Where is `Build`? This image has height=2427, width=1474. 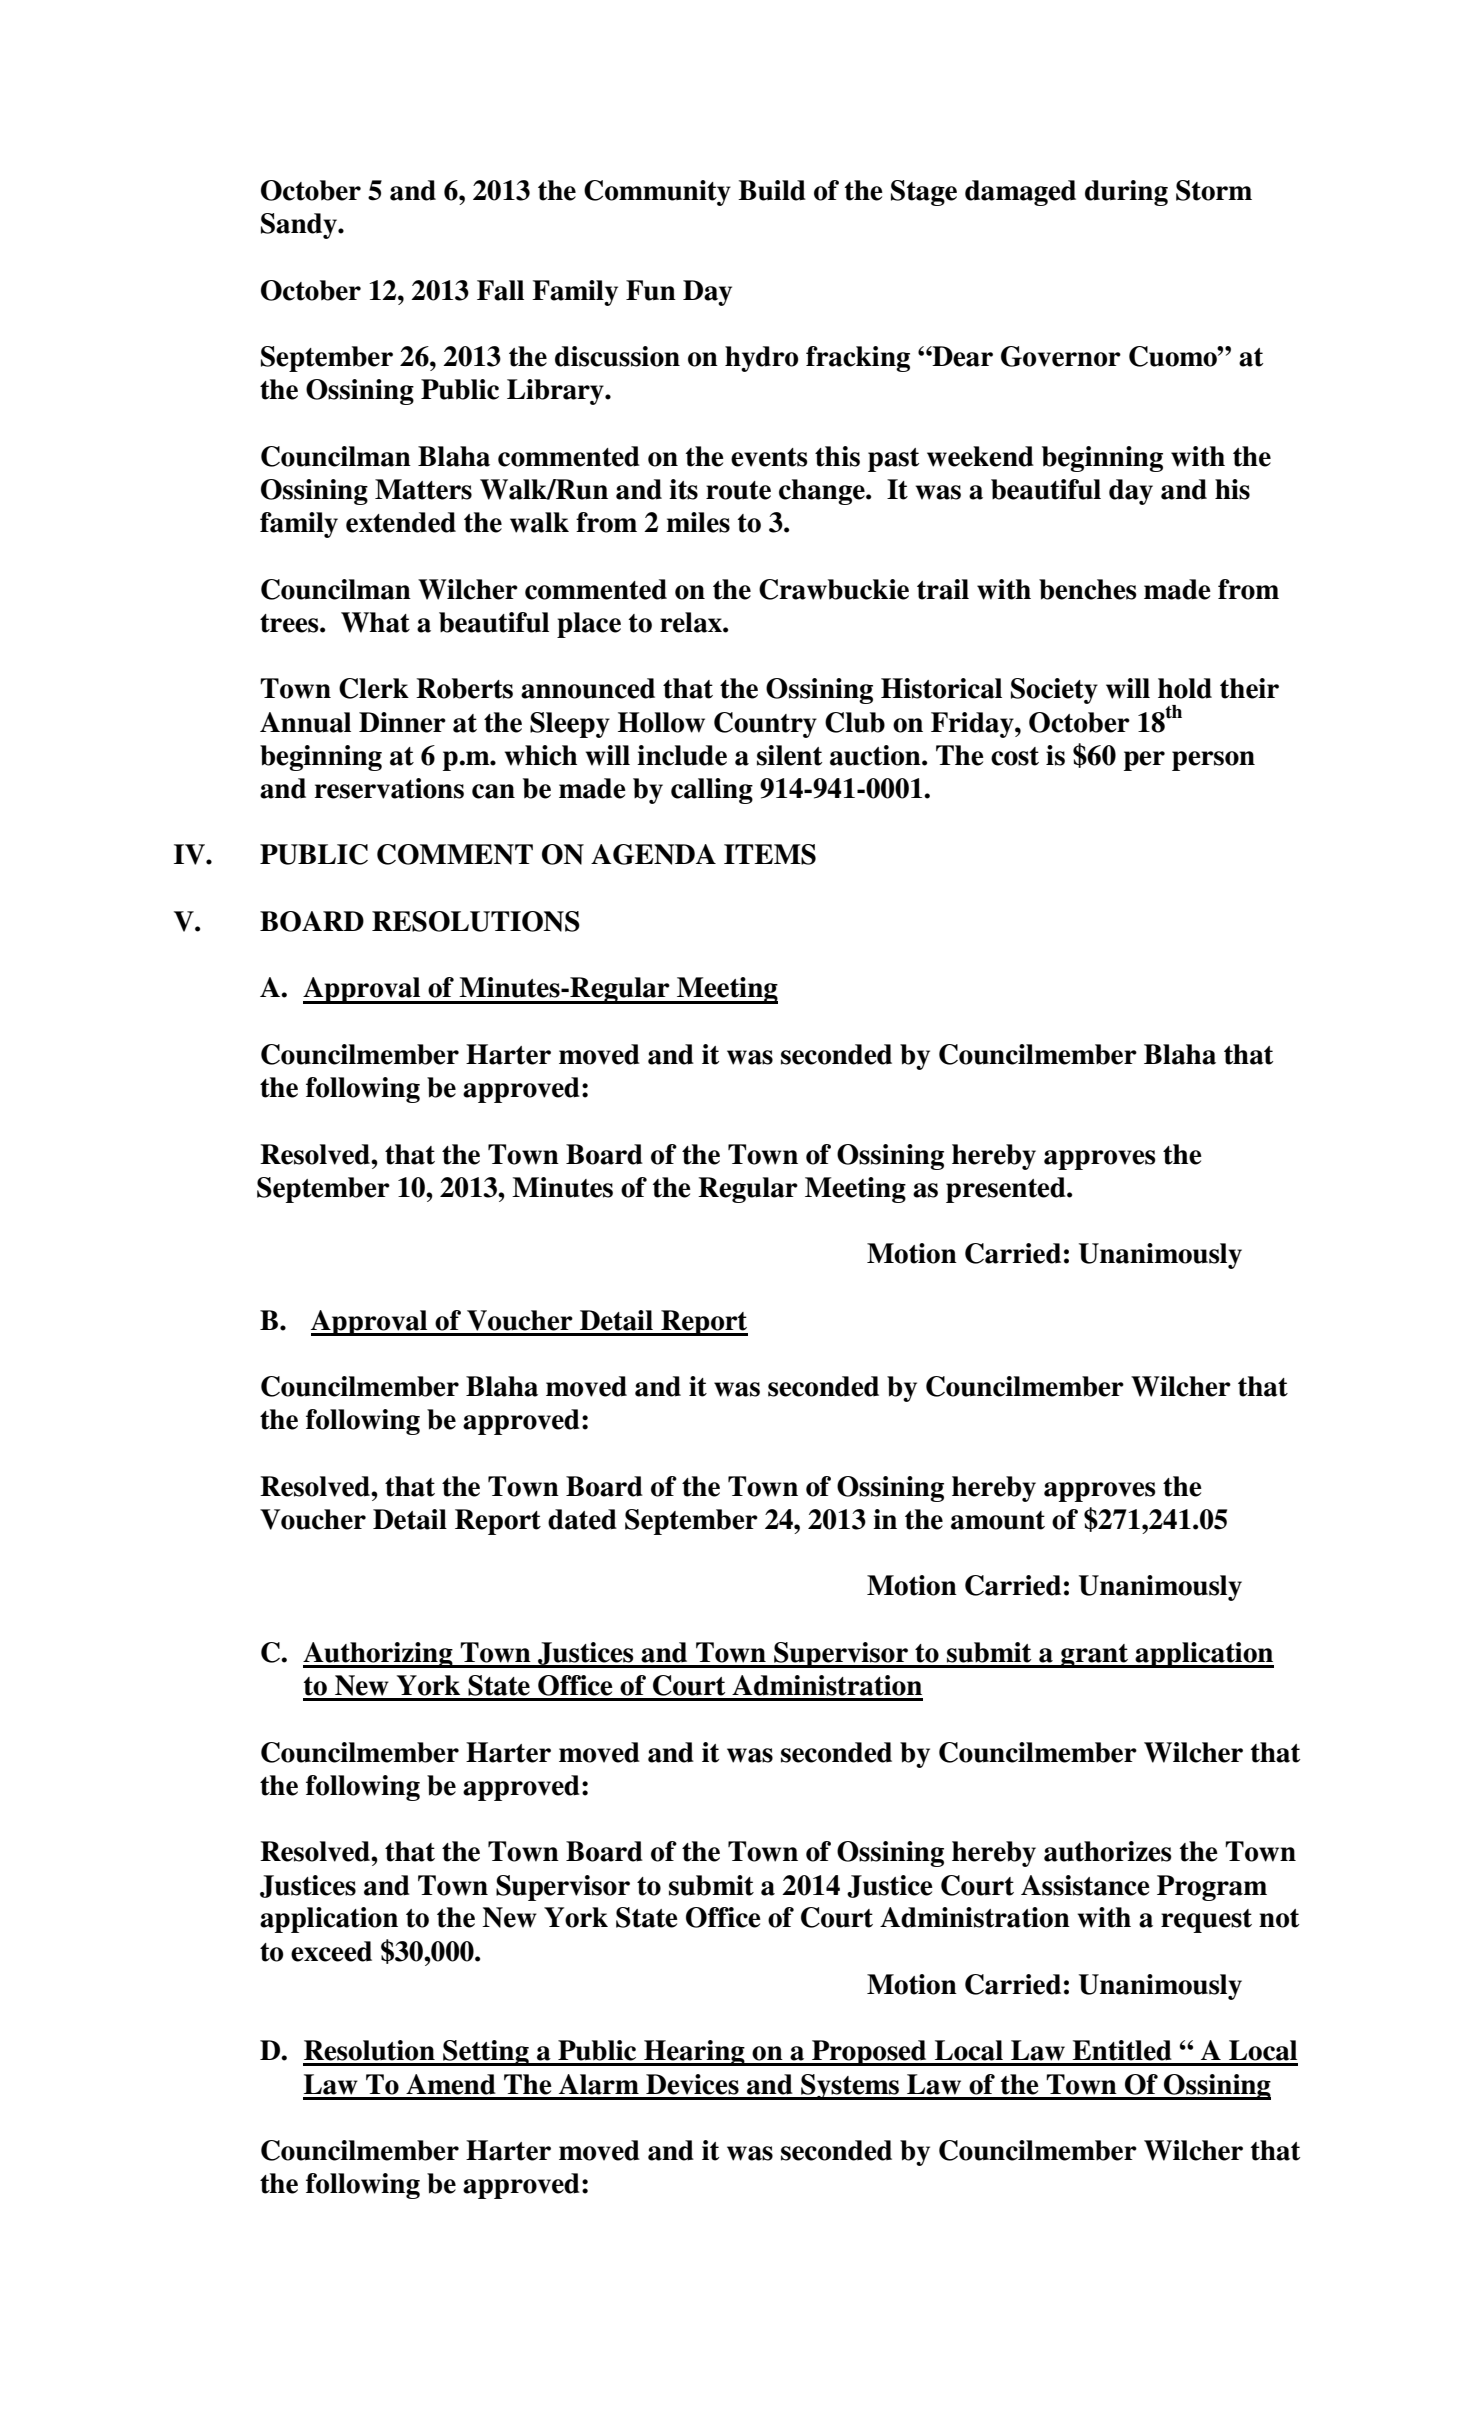
Build is located at coordinates (772, 190).
